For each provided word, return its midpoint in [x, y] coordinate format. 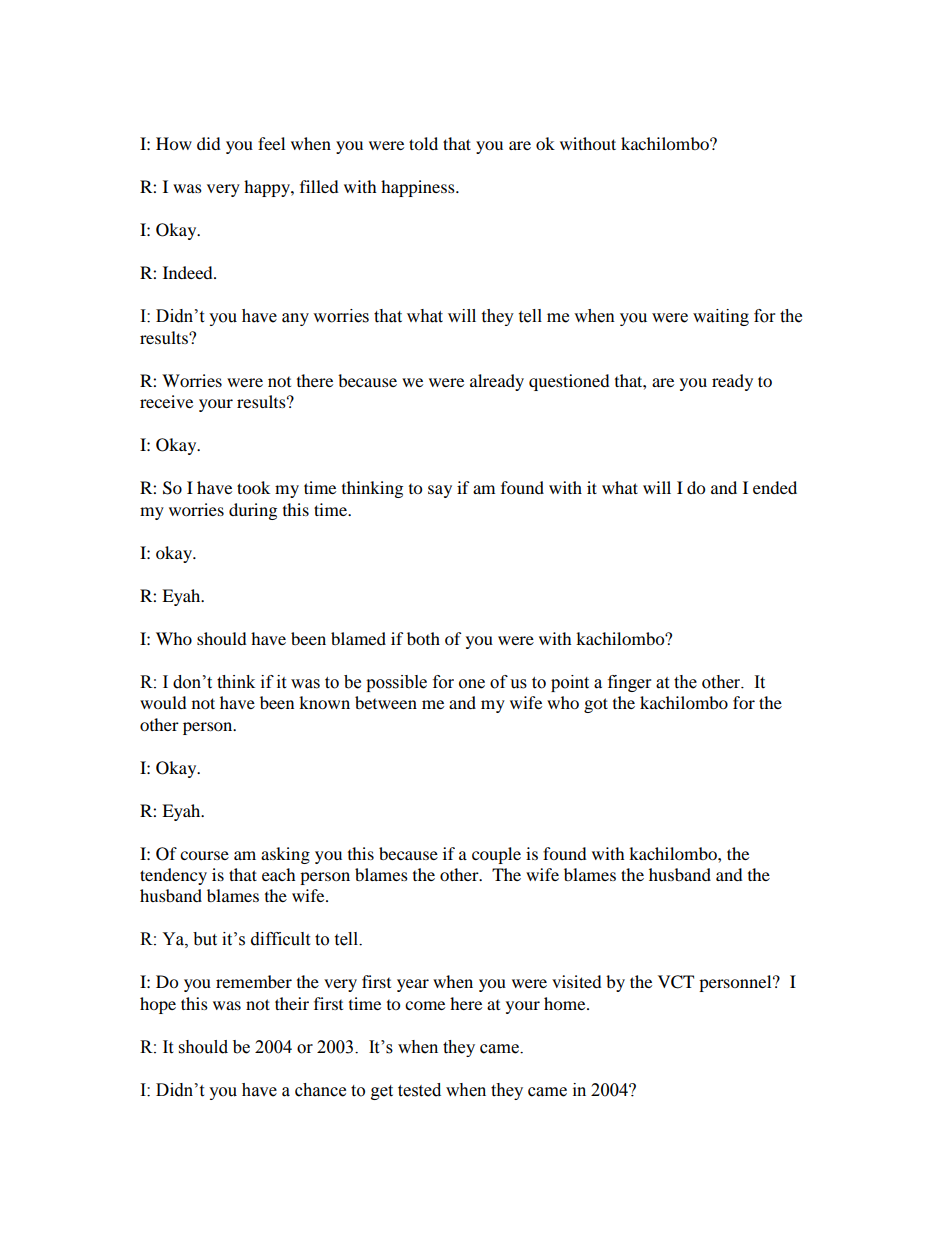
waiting [721, 317]
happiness [419, 188]
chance [320, 1090]
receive [166, 401]
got [596, 705]
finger [629, 683]
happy [268, 188]
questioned [569, 382]
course [204, 855]
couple [496, 855]
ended [775, 487]
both [423, 638]
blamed [358, 638]
